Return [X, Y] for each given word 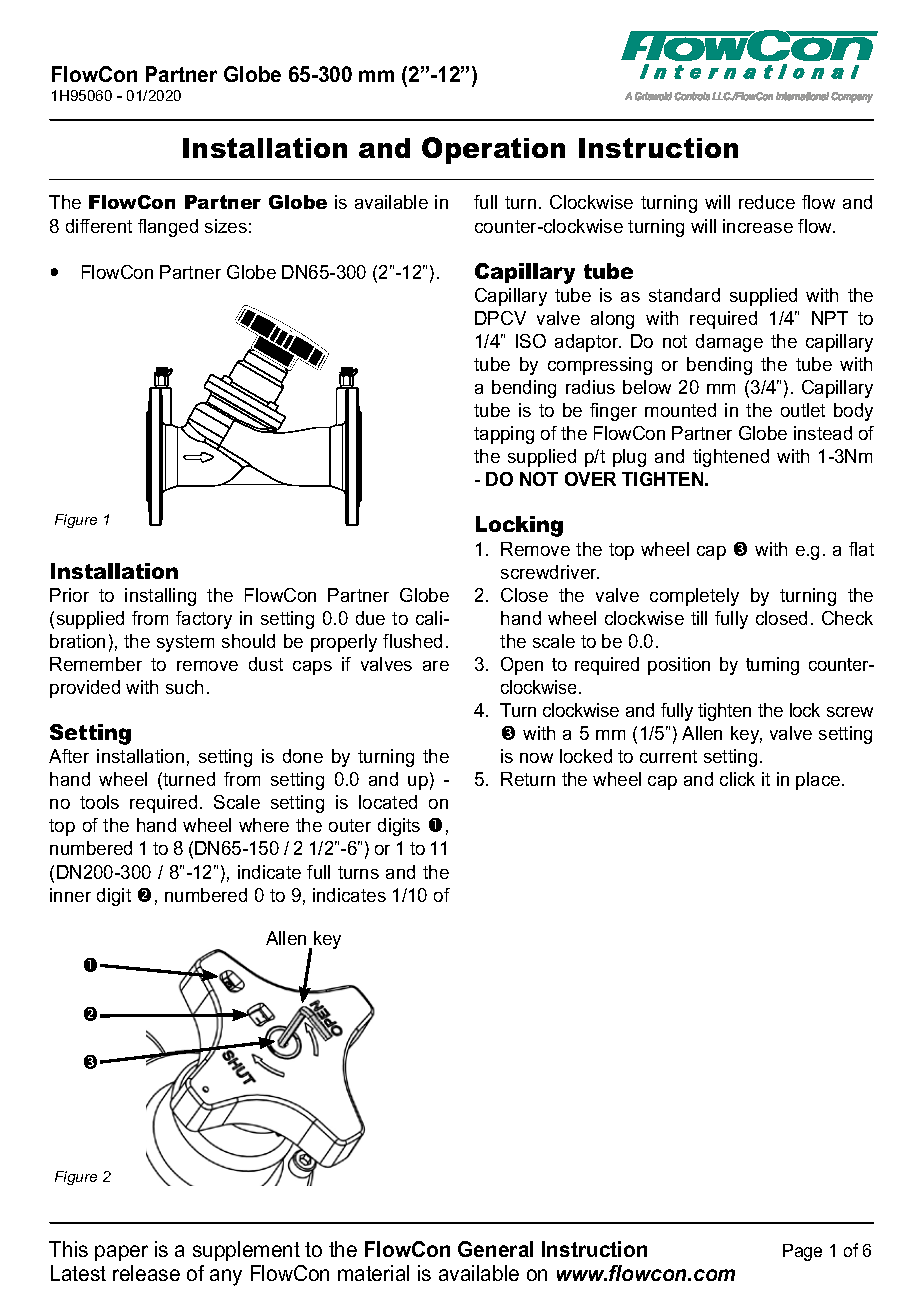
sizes [226, 226]
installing [160, 597]
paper [121, 1253]
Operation [493, 150]
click [737, 779]
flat [861, 549]
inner [70, 895]
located [388, 802]
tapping [504, 435]
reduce [767, 202]
